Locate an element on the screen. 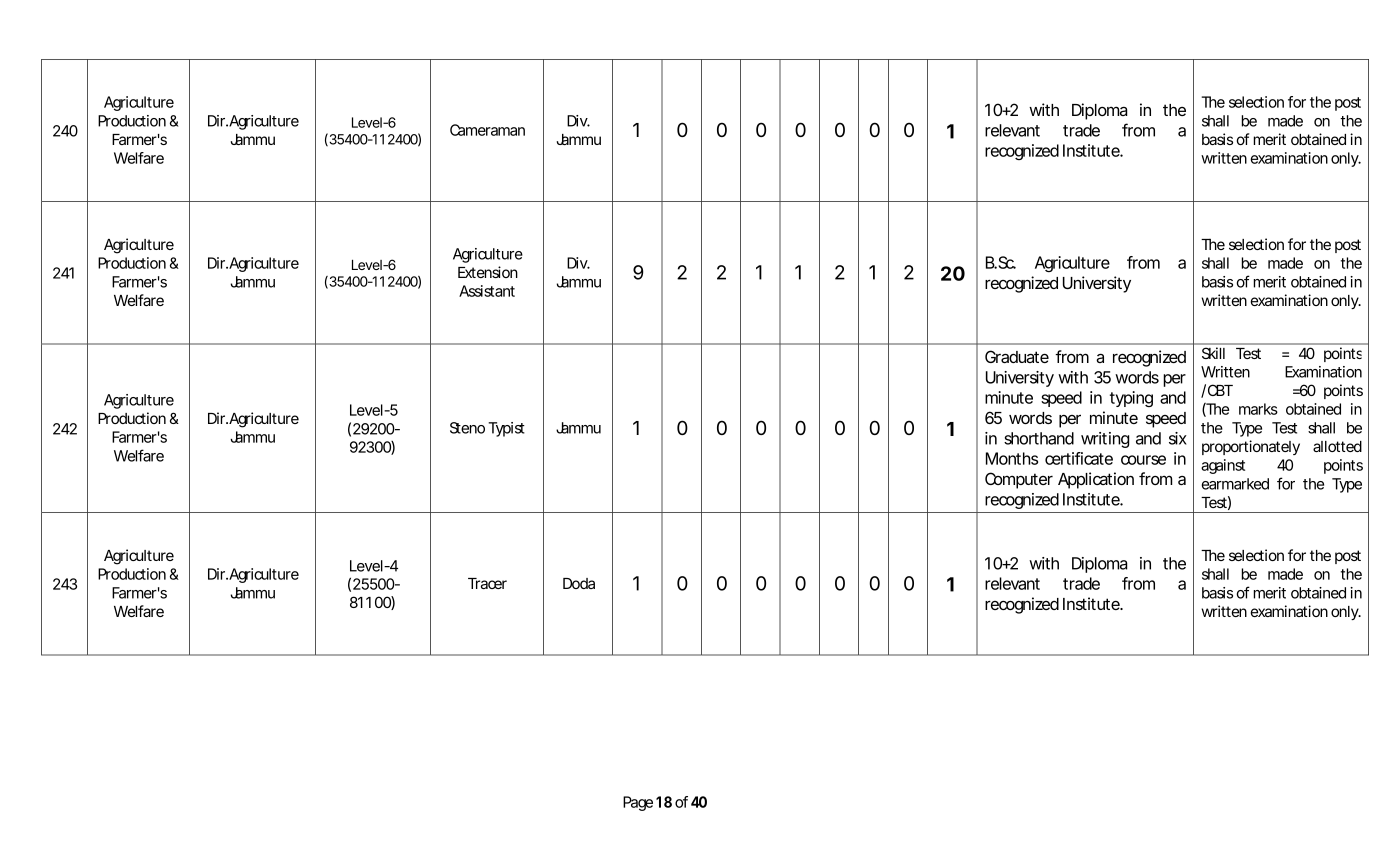 This screenshot has width=1400, height=850. Cameraman is located at coordinates (487, 130).
